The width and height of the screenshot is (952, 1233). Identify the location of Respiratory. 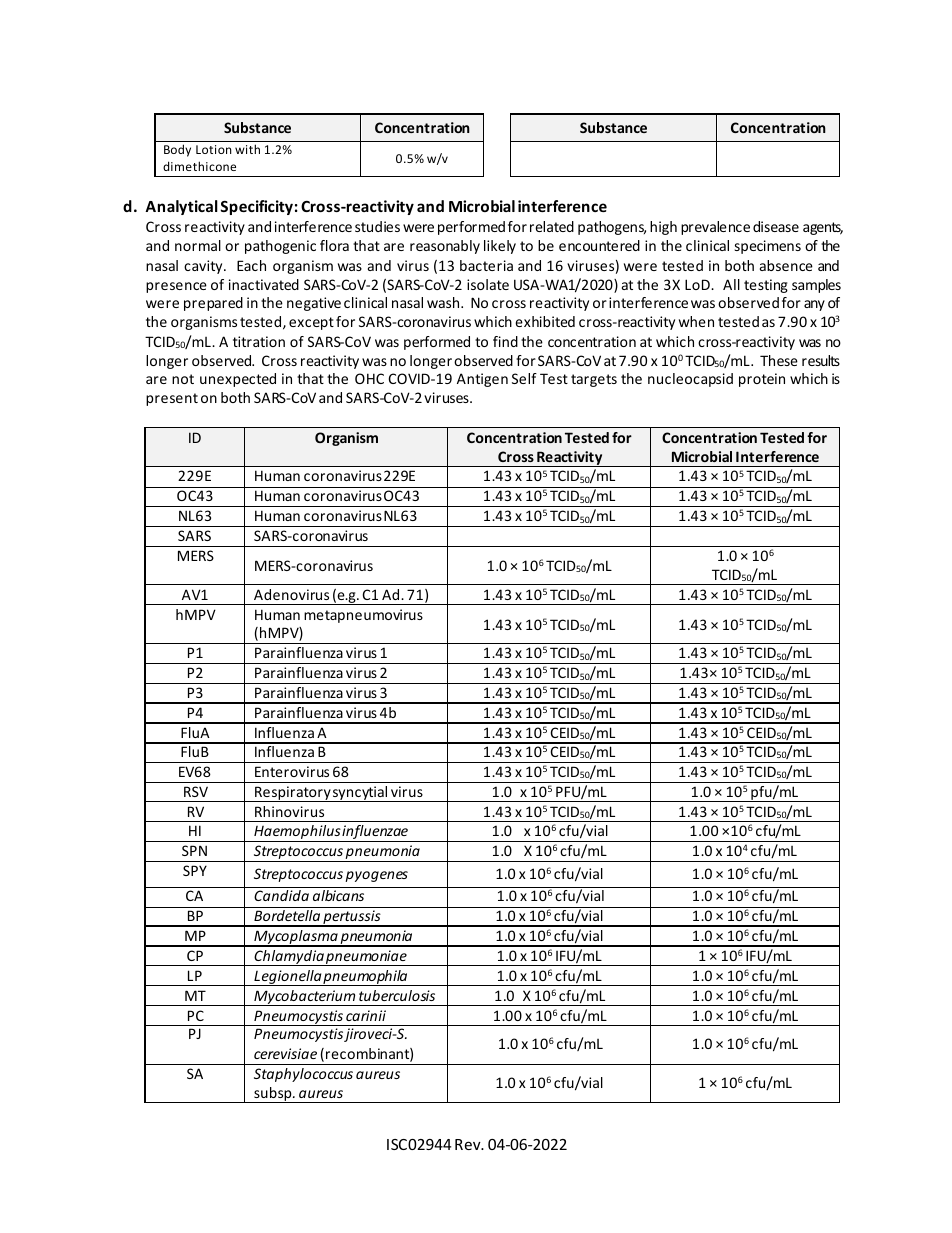
(292, 794).
